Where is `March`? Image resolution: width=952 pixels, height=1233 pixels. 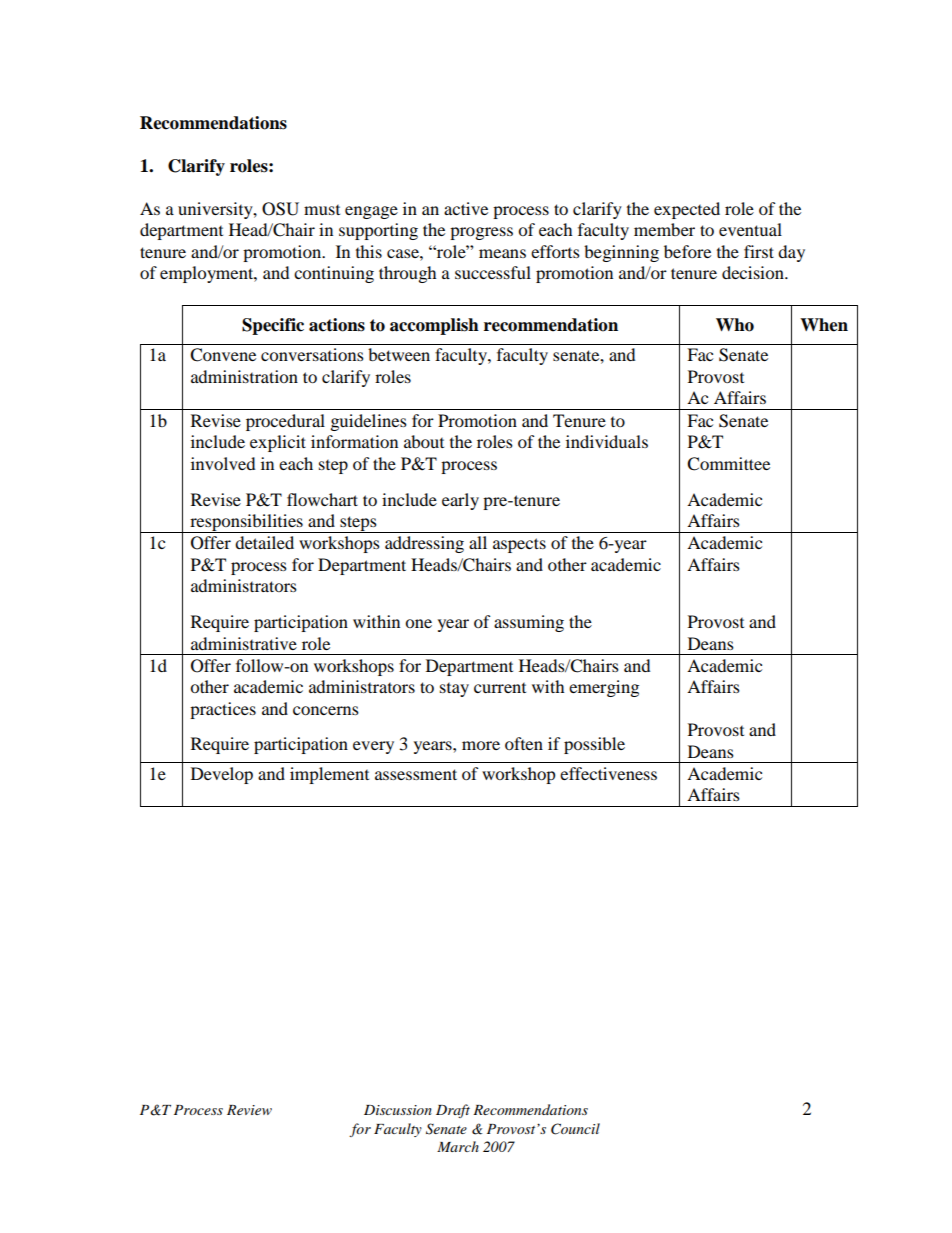
March is located at coordinates (458, 1146).
